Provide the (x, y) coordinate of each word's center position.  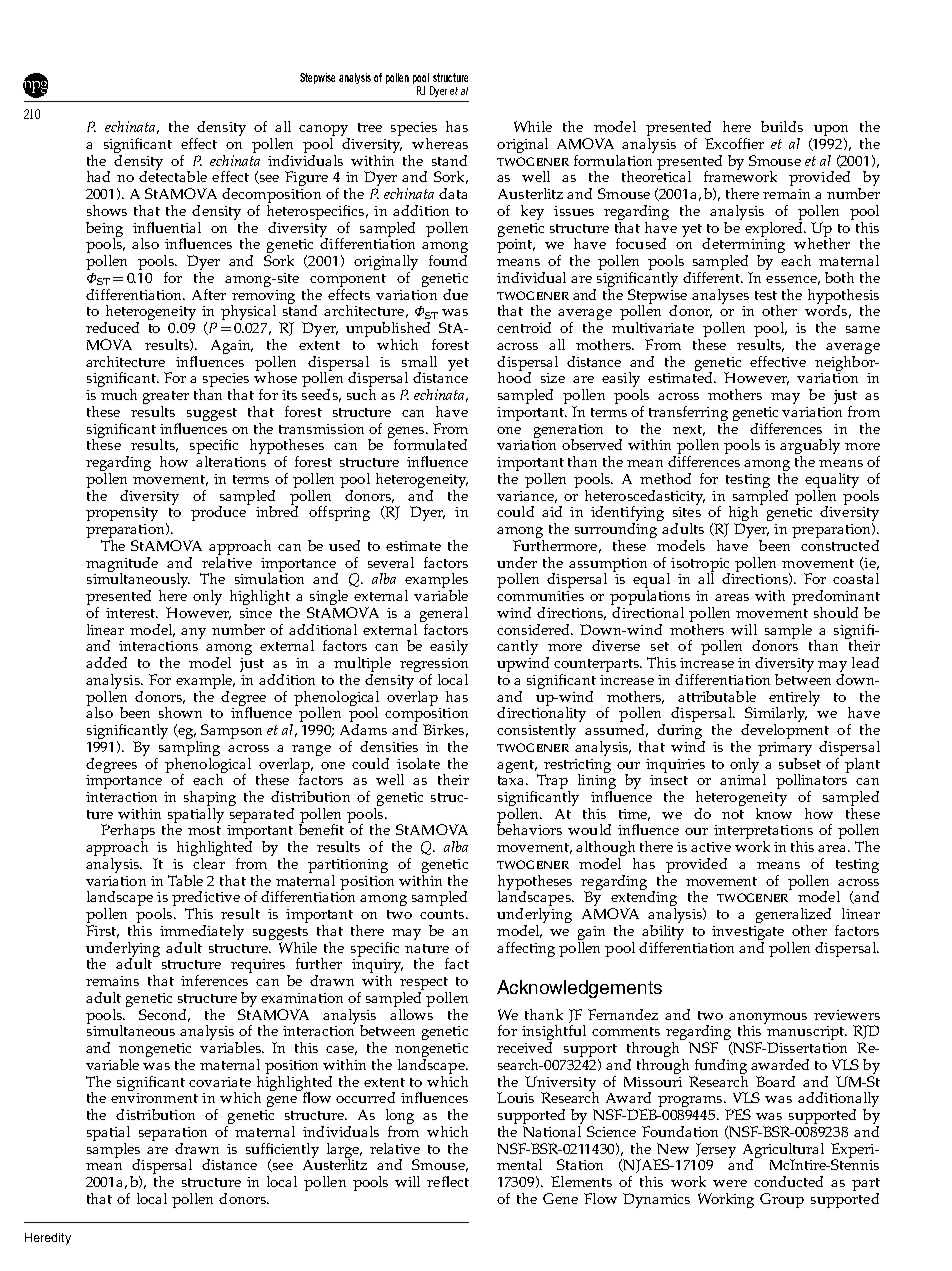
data (453, 193)
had (98, 176)
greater (166, 399)
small (419, 361)
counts (443, 914)
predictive (206, 900)
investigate (748, 934)
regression (434, 666)
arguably (810, 448)
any (193, 633)
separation (173, 1135)
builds (782, 126)
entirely (794, 699)
